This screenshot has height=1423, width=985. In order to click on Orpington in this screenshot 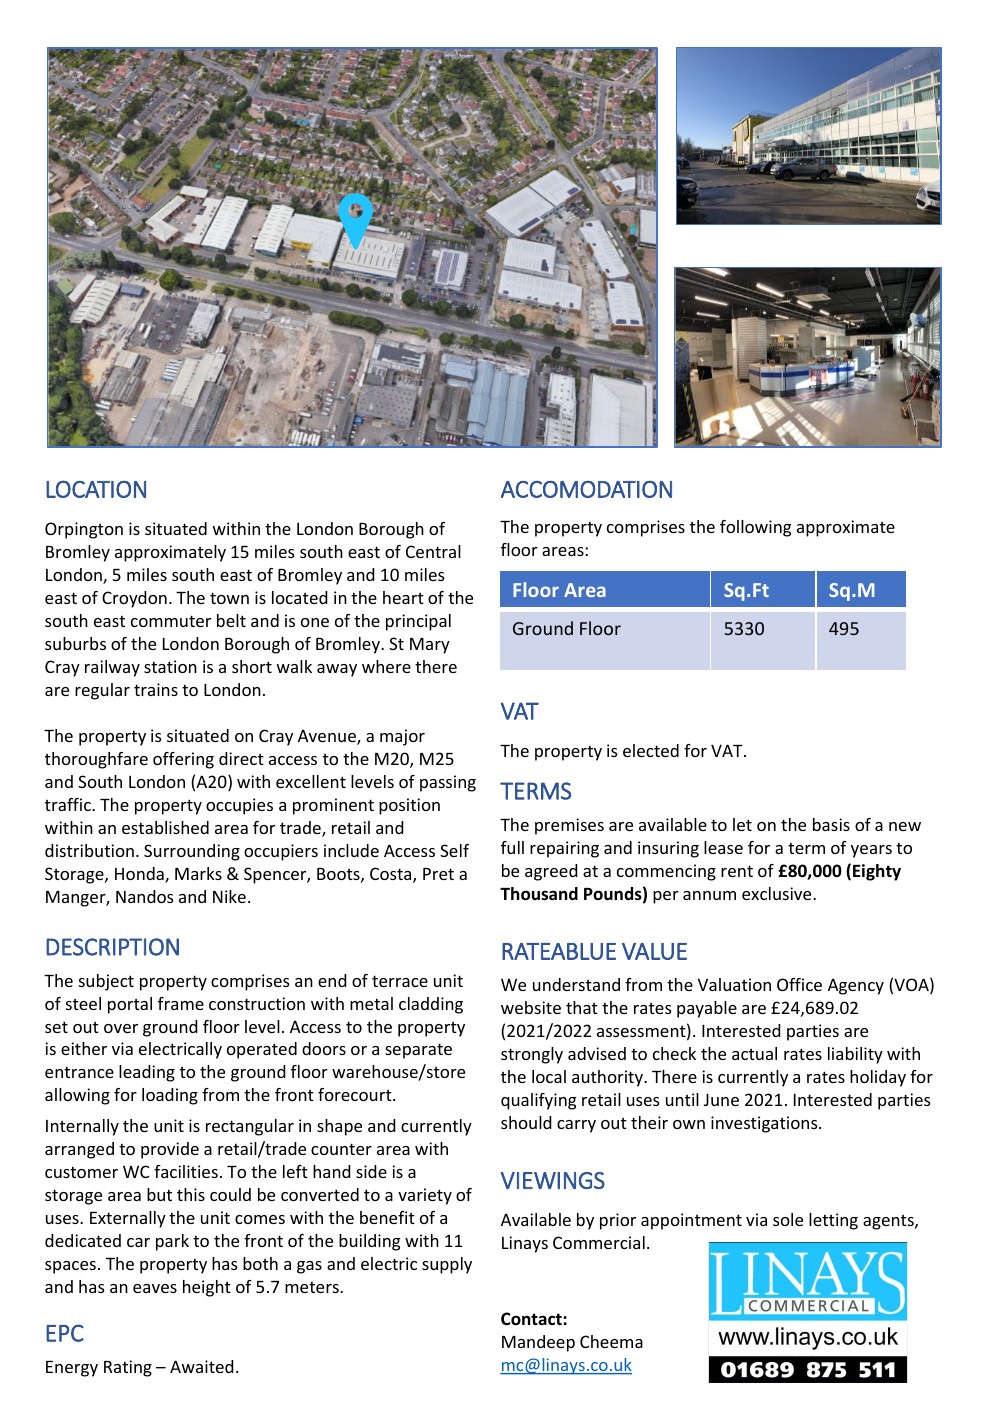, I will do `click(84, 530)`.
